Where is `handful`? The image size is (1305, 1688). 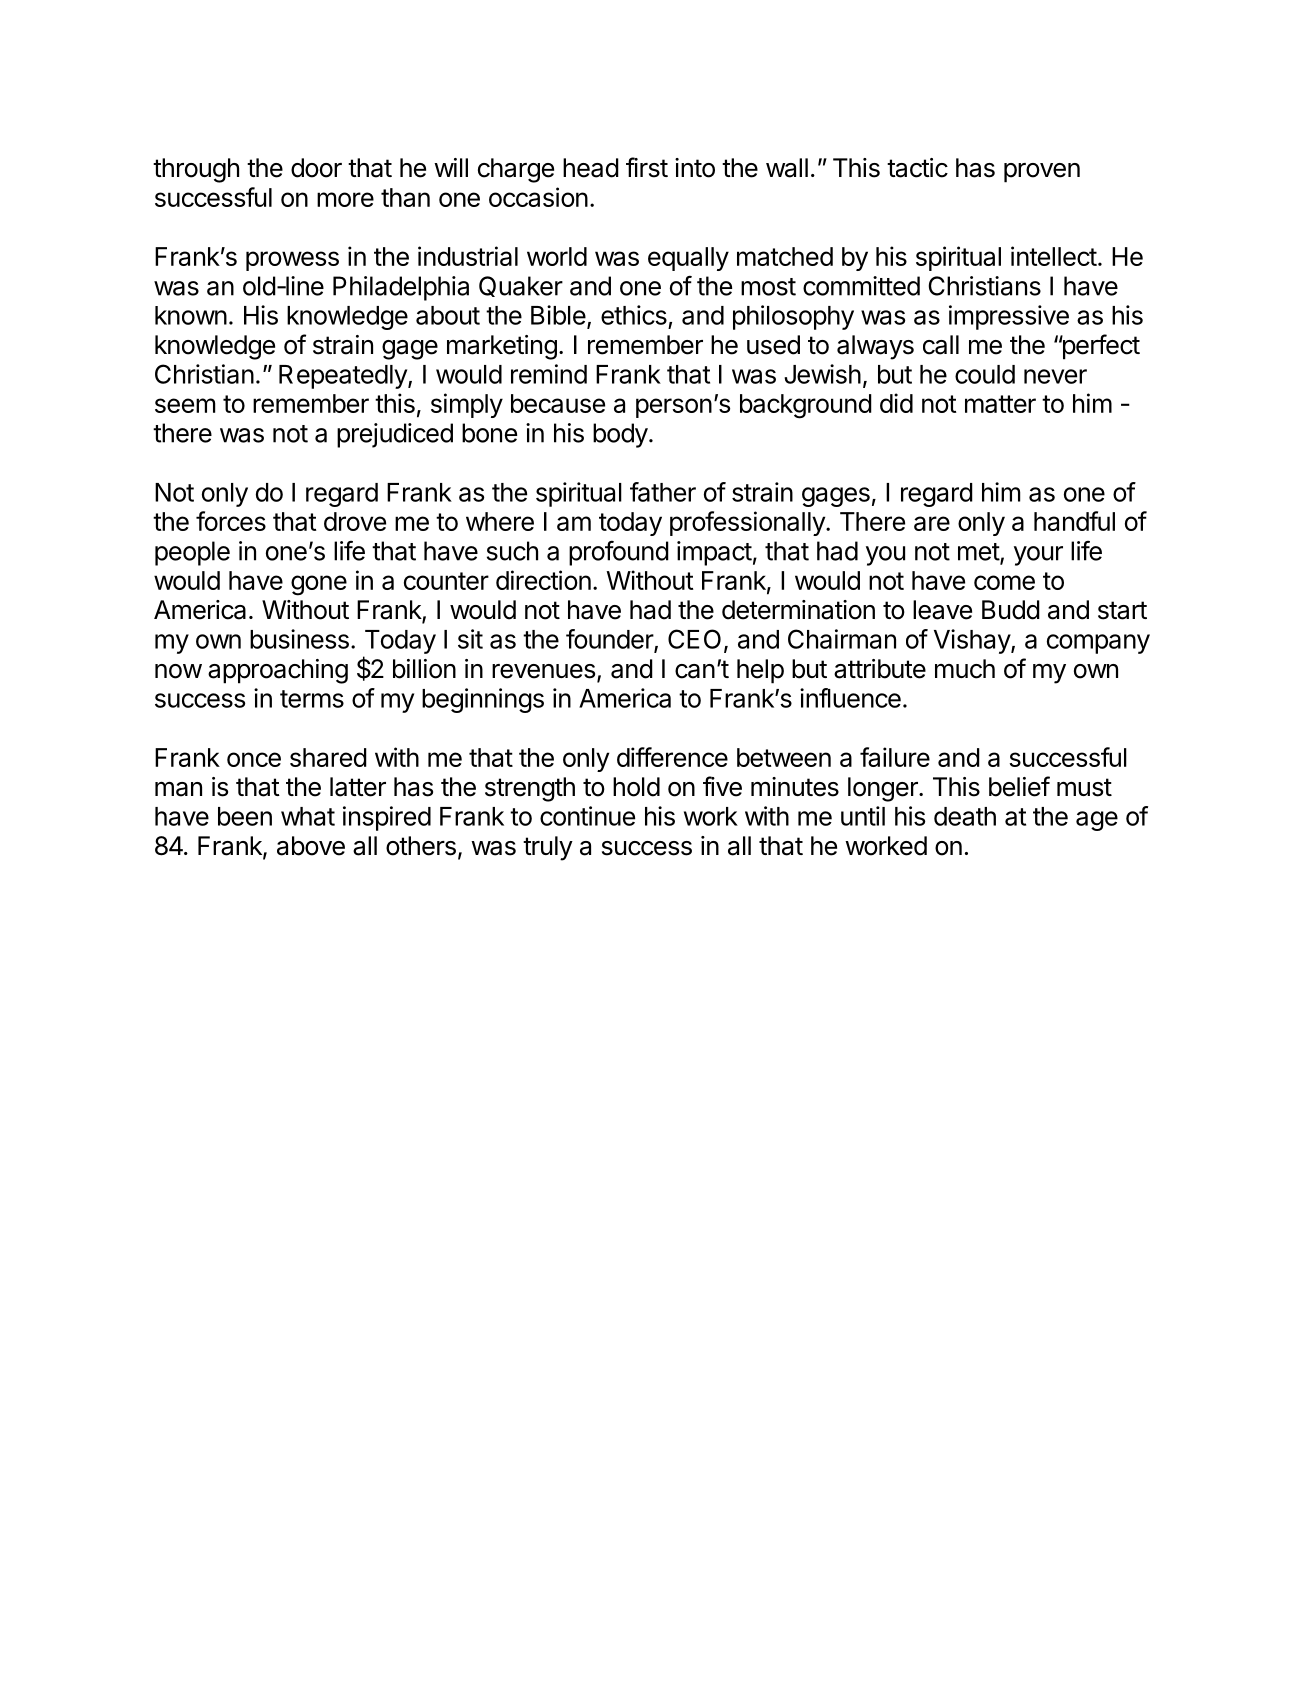
handful is located at coordinates (1074, 521).
